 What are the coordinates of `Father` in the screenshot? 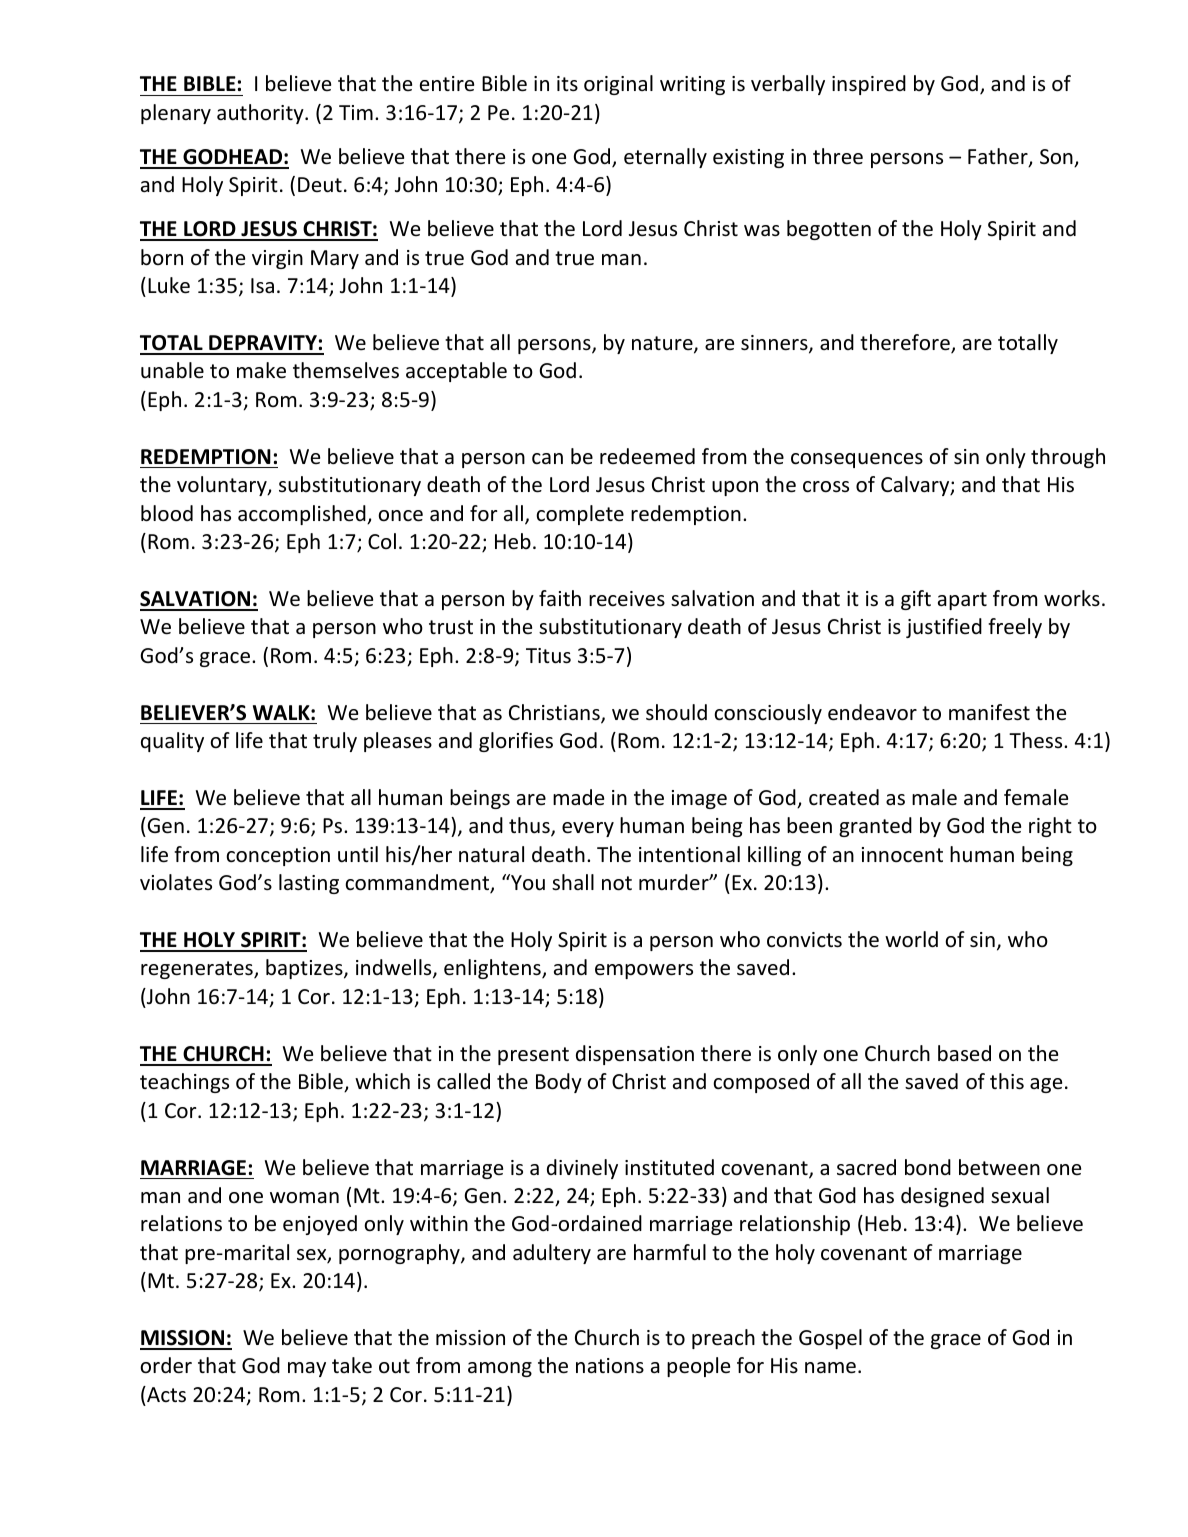 It's located at (999, 157).
